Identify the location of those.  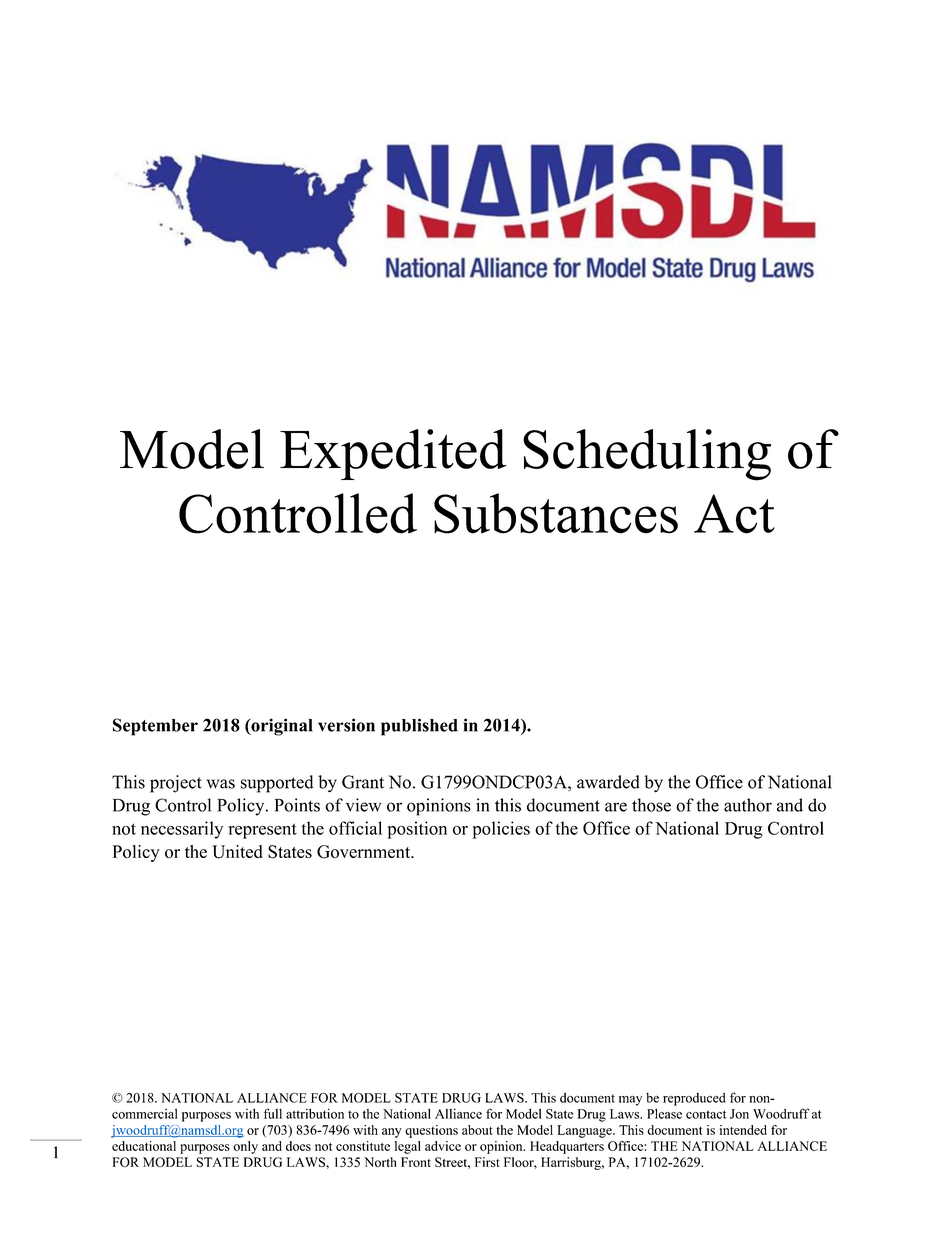
(651, 805).
